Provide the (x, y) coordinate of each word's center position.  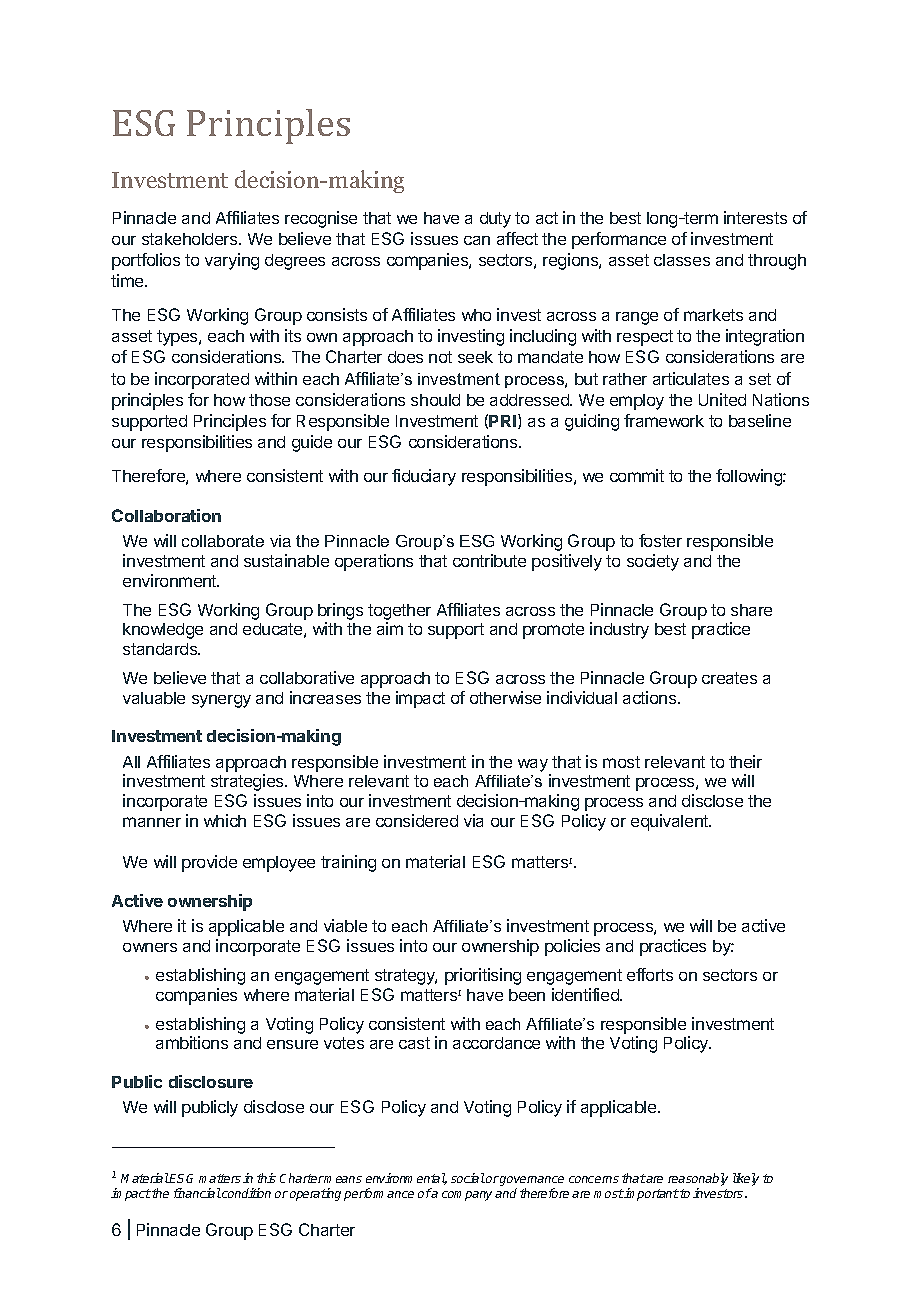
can (477, 240)
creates (729, 678)
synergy (221, 701)
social (468, 1178)
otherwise (505, 697)
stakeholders (191, 239)
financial (197, 1193)
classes (682, 260)
